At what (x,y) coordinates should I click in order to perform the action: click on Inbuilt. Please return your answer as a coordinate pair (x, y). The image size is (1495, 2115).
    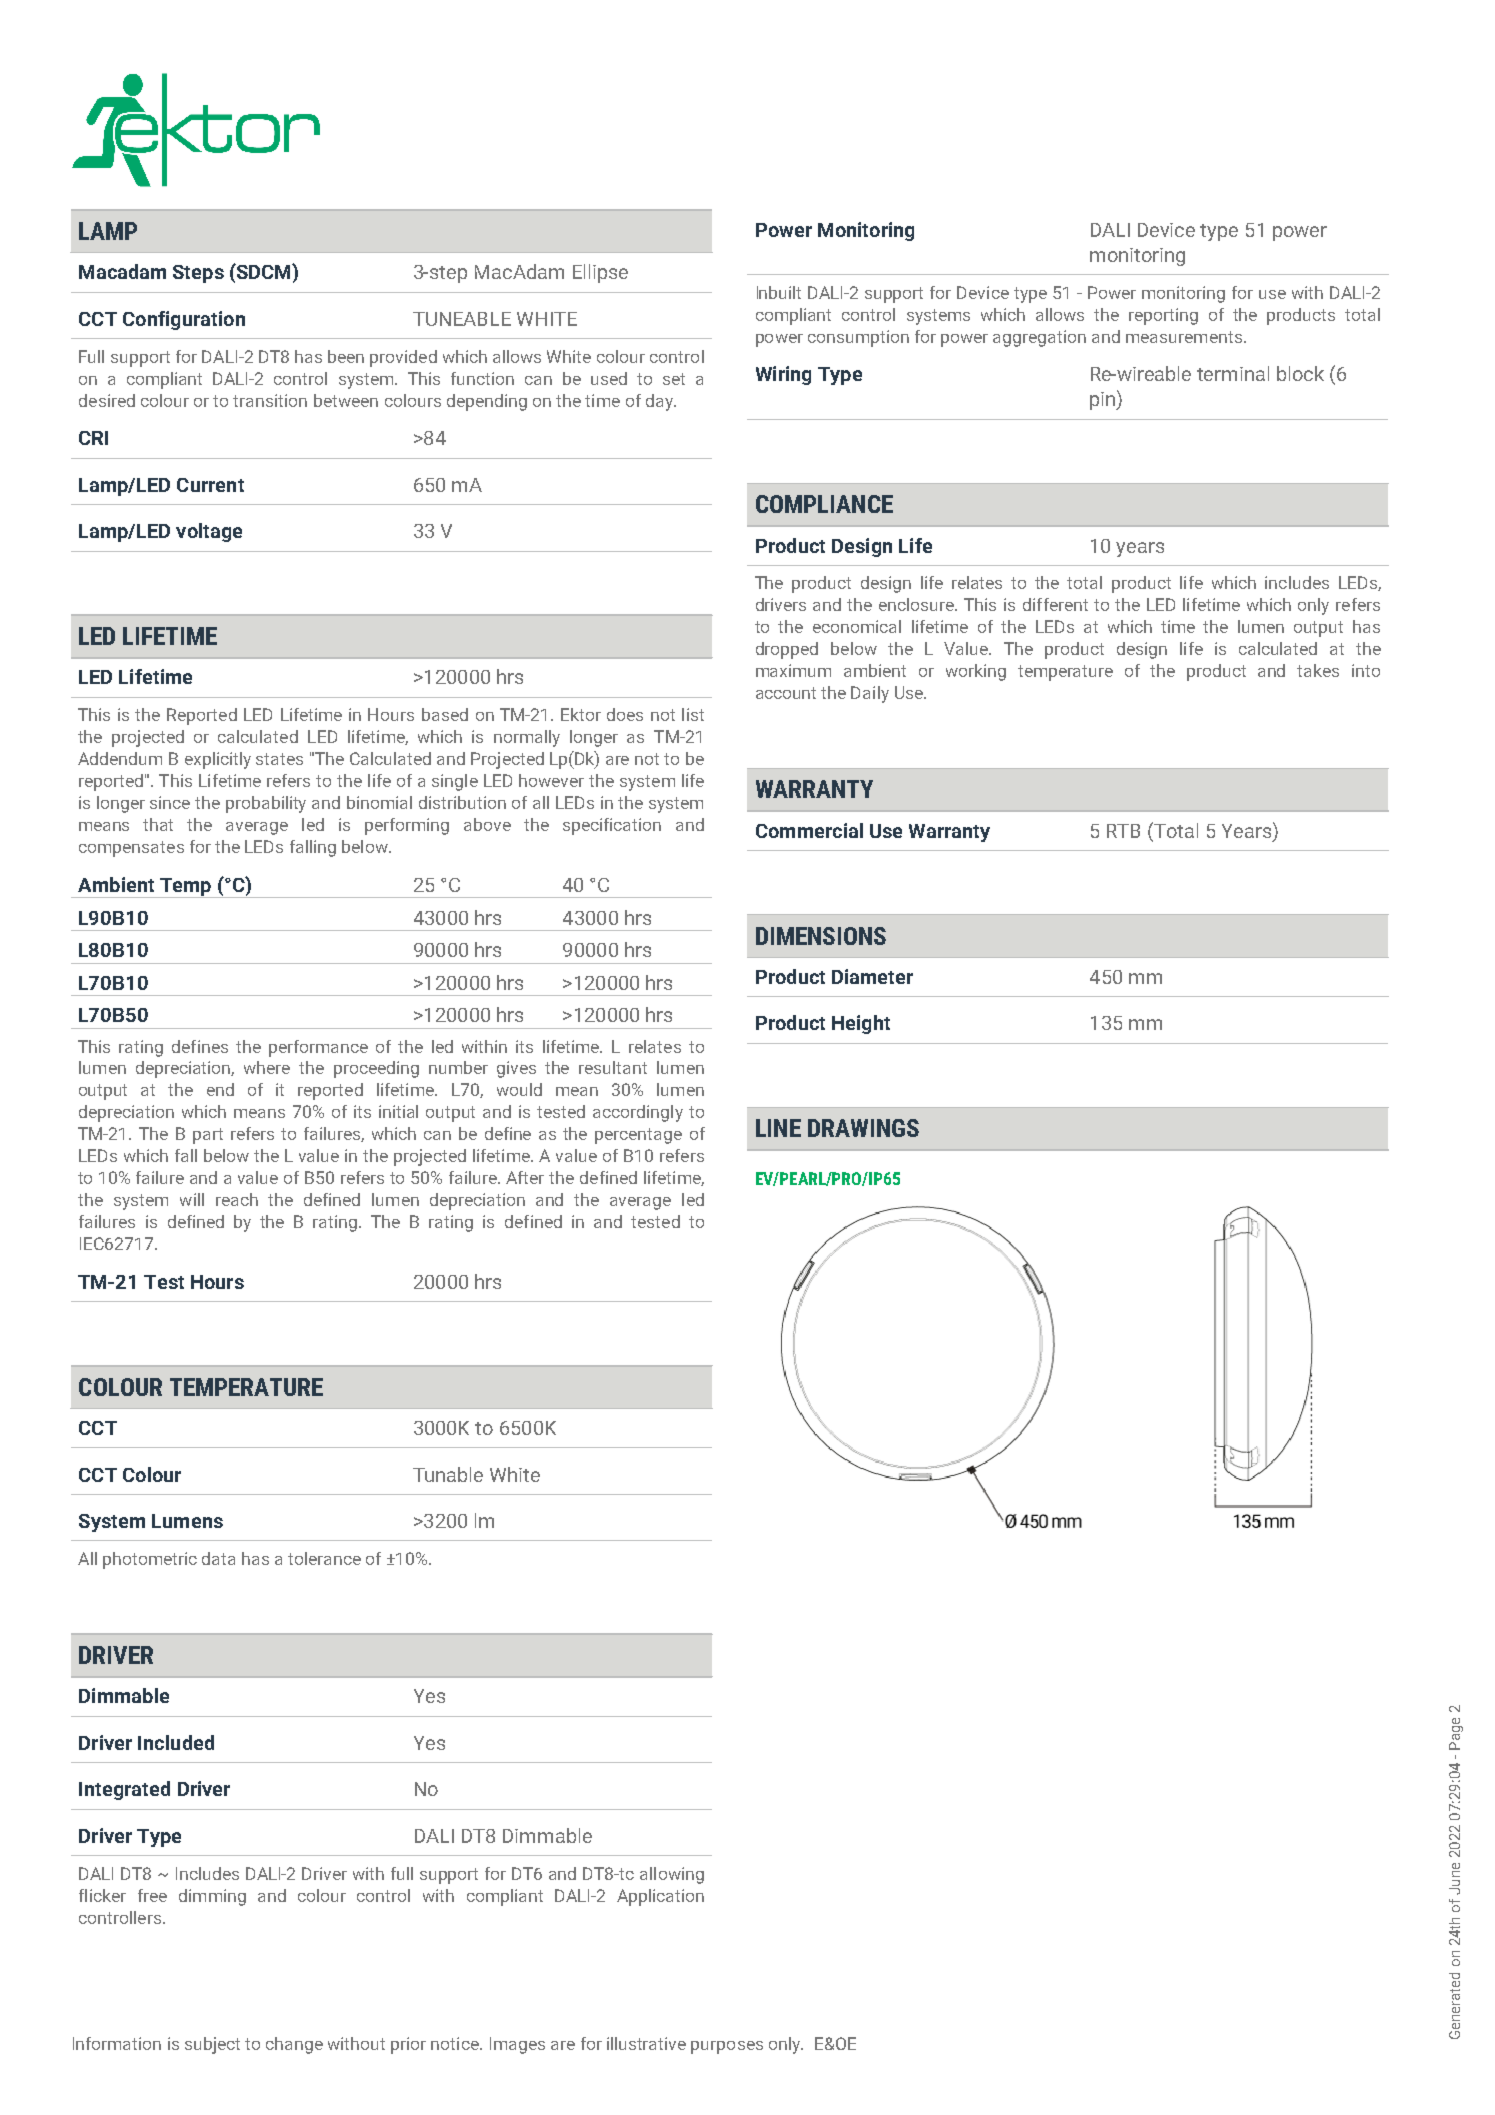
    Looking at the image, I should click on (779, 292).
